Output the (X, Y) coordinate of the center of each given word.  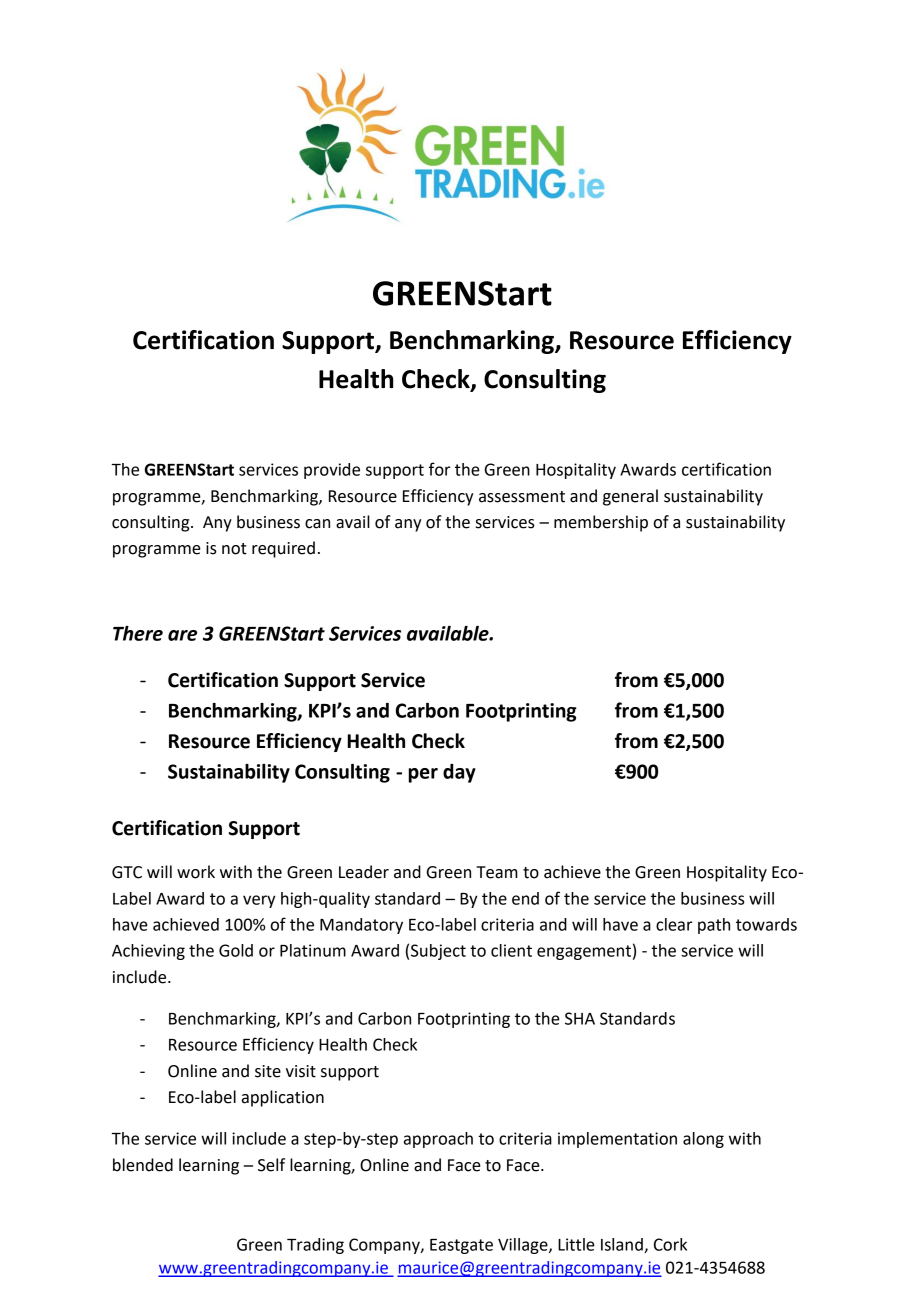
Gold (236, 950)
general (630, 497)
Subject (438, 952)
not (234, 549)
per (423, 775)
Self (271, 1165)
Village (524, 1246)
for (439, 469)
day (459, 773)
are (182, 635)
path (714, 926)
